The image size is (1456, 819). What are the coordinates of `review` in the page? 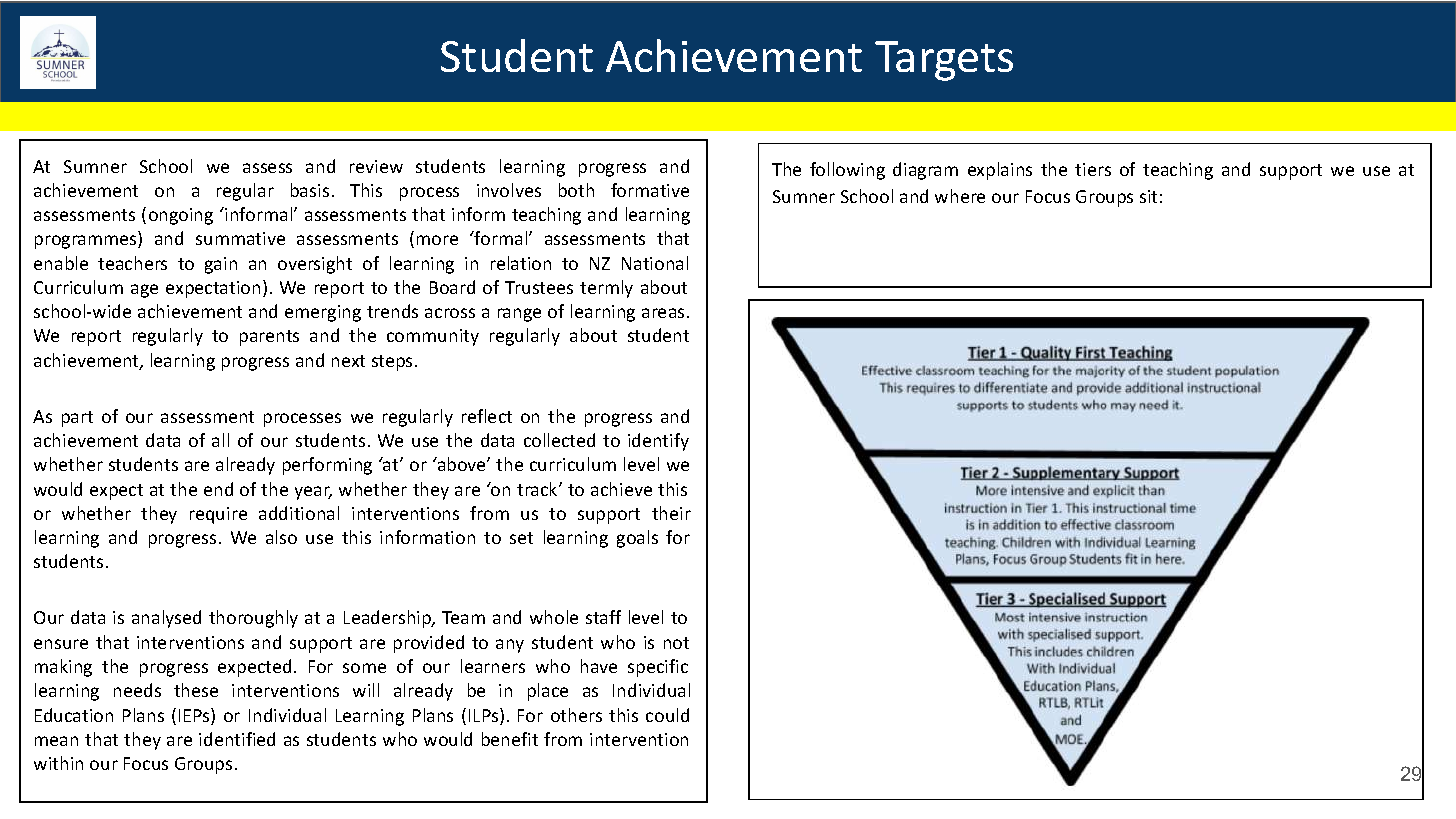 It's located at (376, 166).
